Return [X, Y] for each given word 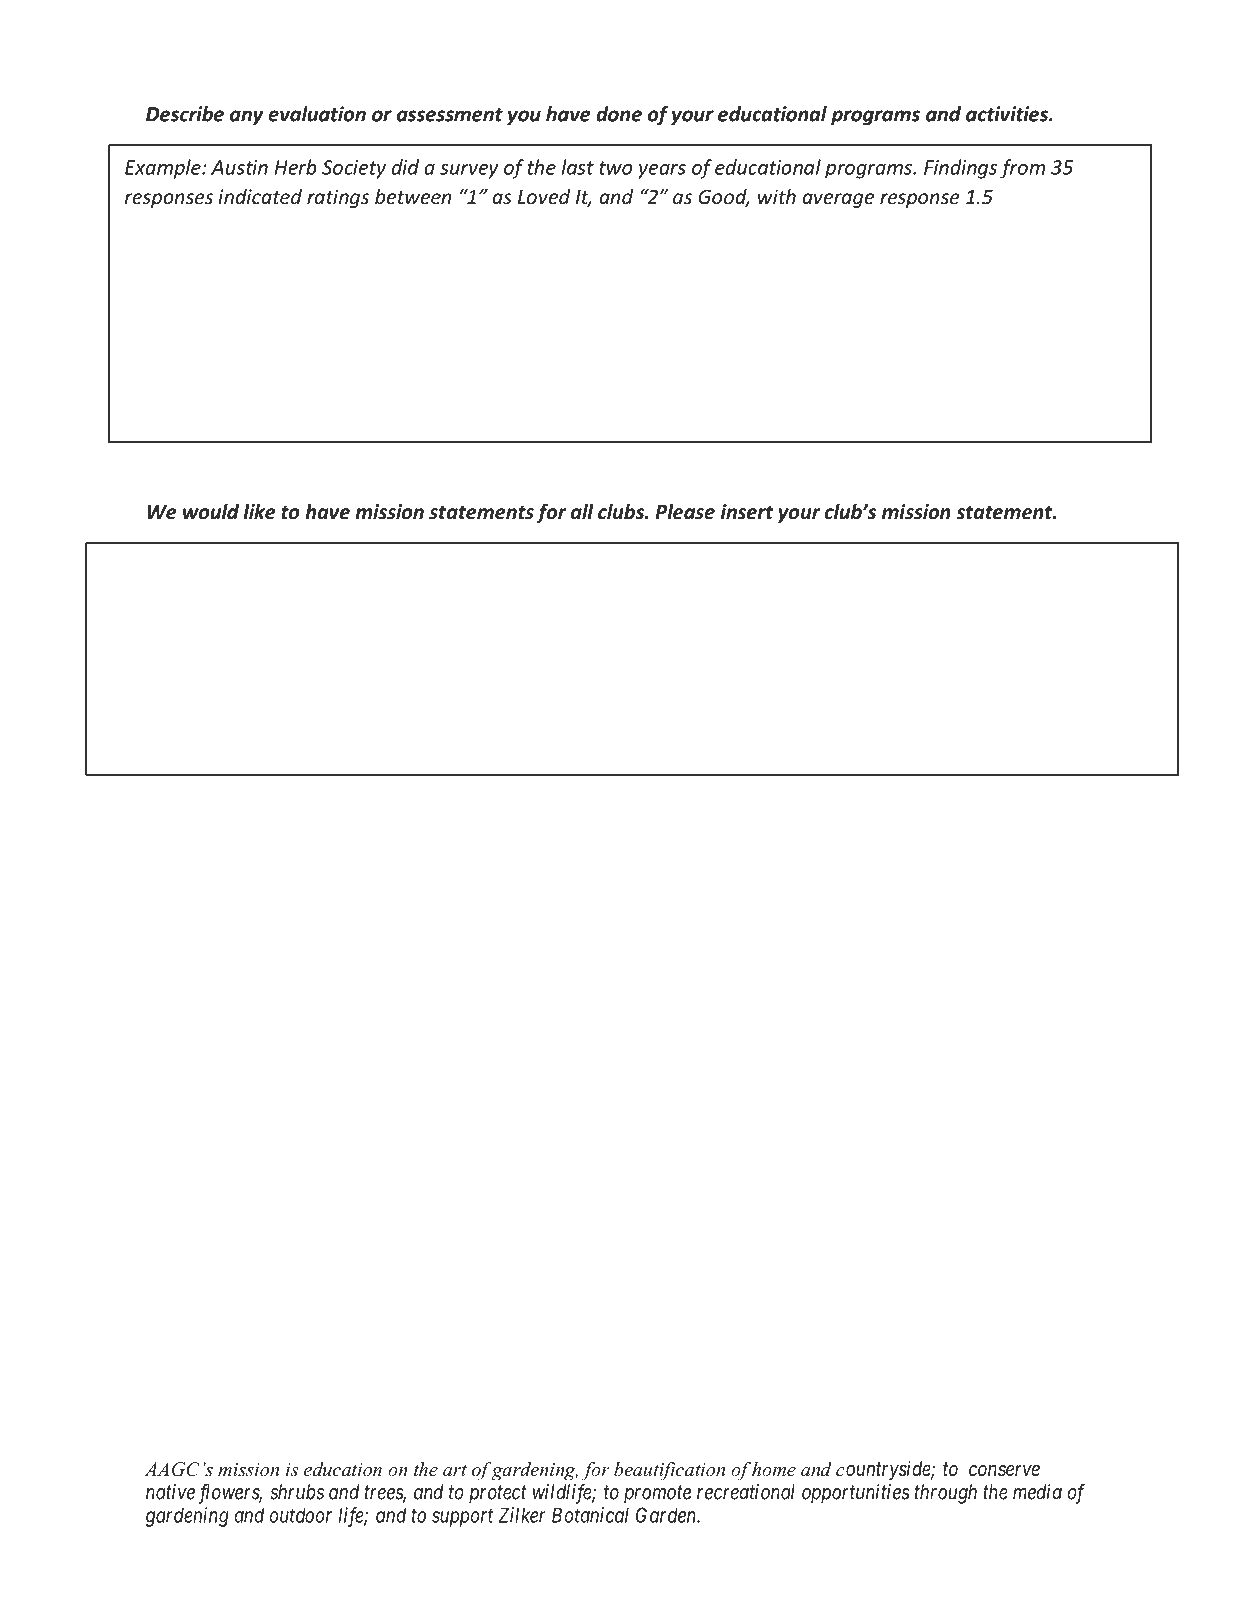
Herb [296, 167]
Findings [960, 169]
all [582, 512]
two [615, 168]
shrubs [297, 1492]
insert [747, 512]
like [259, 512]
